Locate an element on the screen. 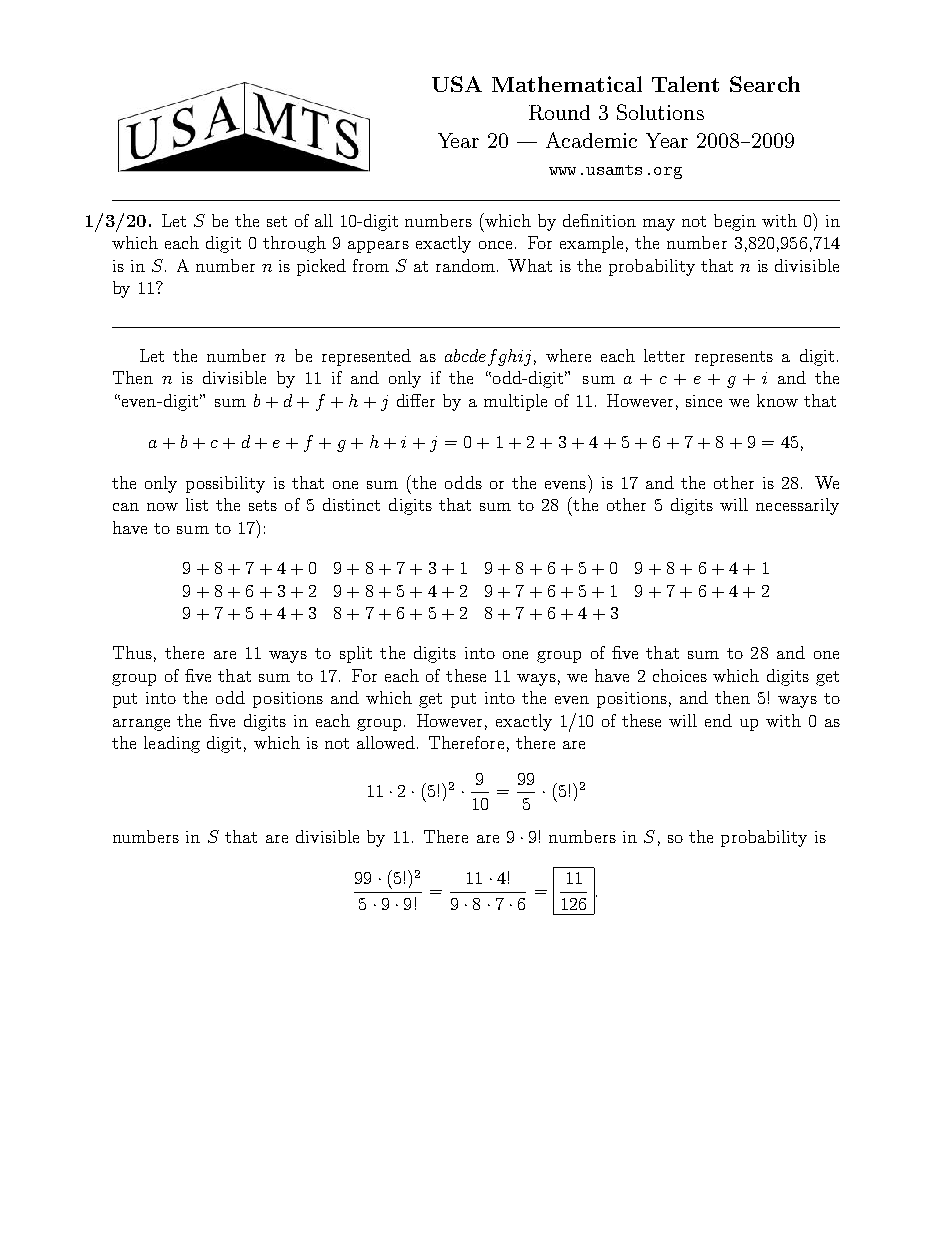  leading is located at coordinates (172, 744).
